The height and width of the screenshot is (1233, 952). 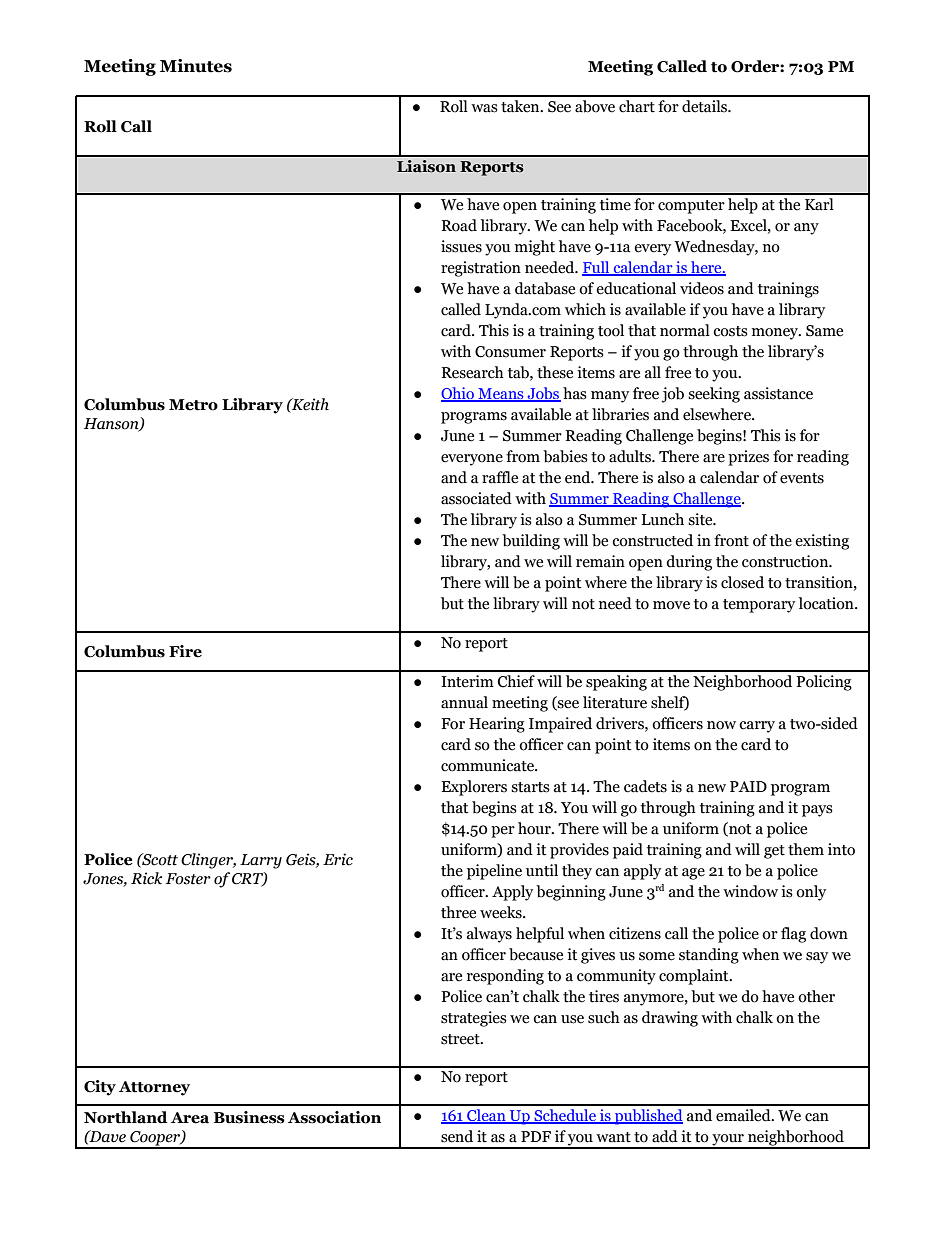 I want to click on prizes, so click(x=748, y=458).
